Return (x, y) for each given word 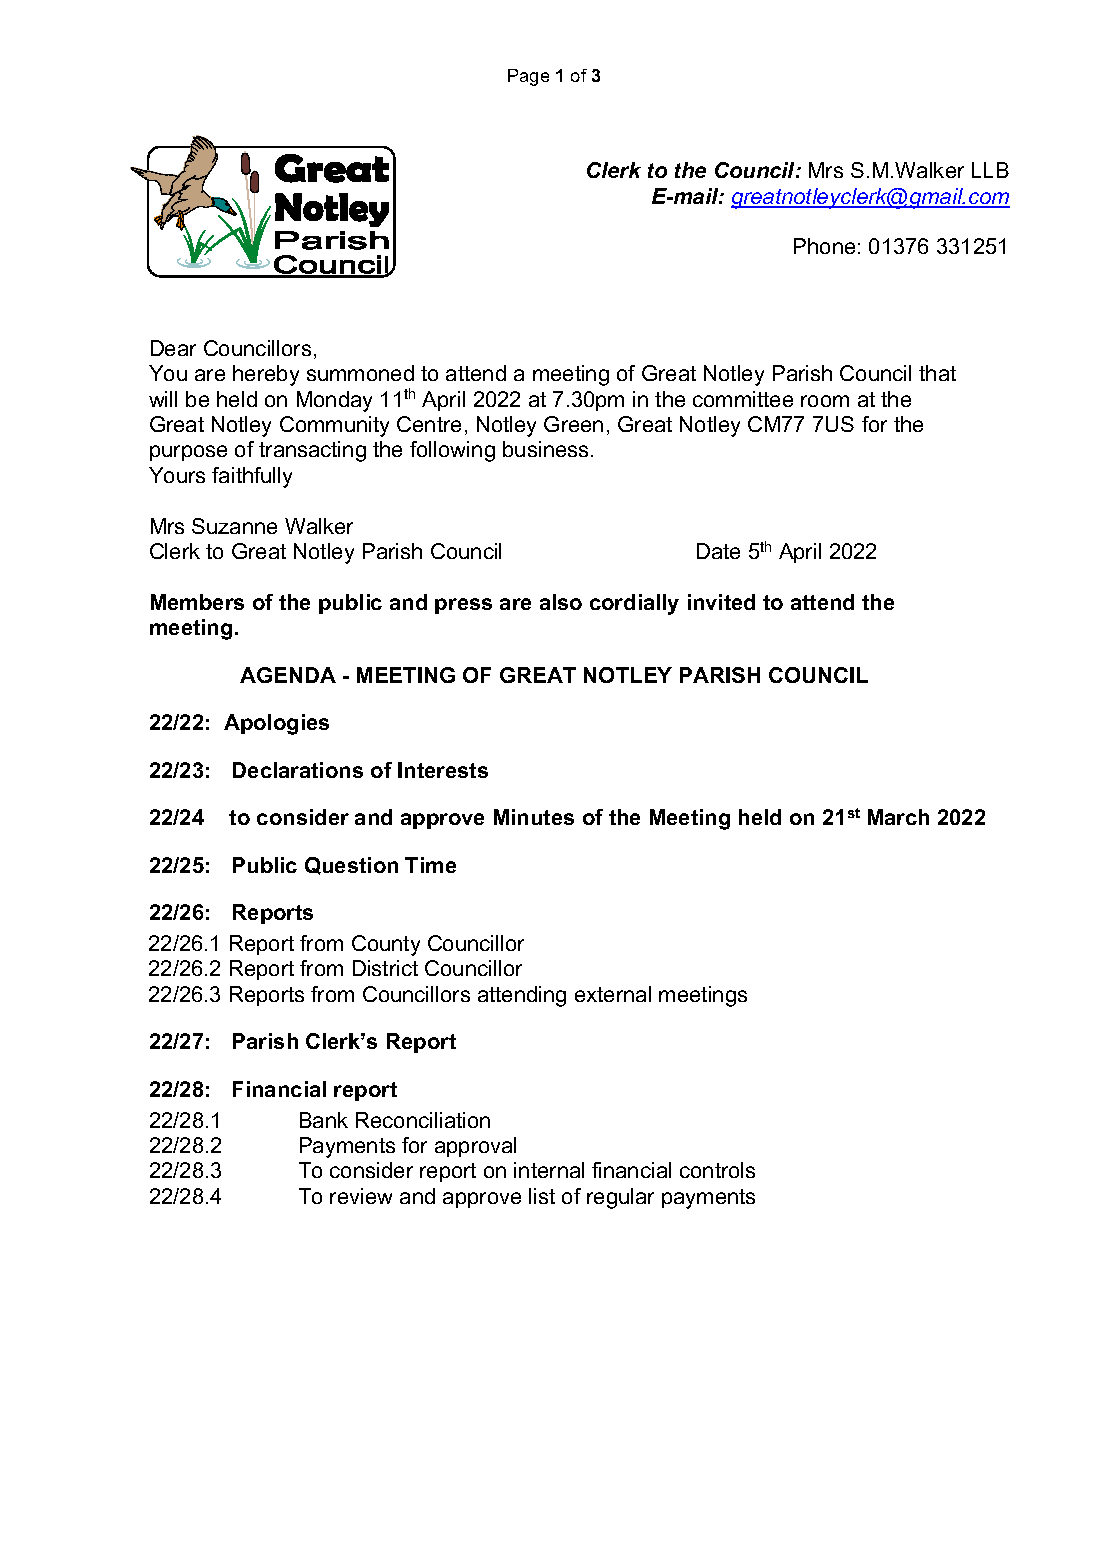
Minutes (534, 817)
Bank (324, 1120)
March (898, 817)
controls (717, 1170)
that (937, 373)
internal (549, 1170)
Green (573, 424)
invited (721, 602)
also (561, 602)
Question (351, 866)
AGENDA (288, 675)
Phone (824, 246)
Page (528, 77)
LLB (990, 170)
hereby (266, 375)
